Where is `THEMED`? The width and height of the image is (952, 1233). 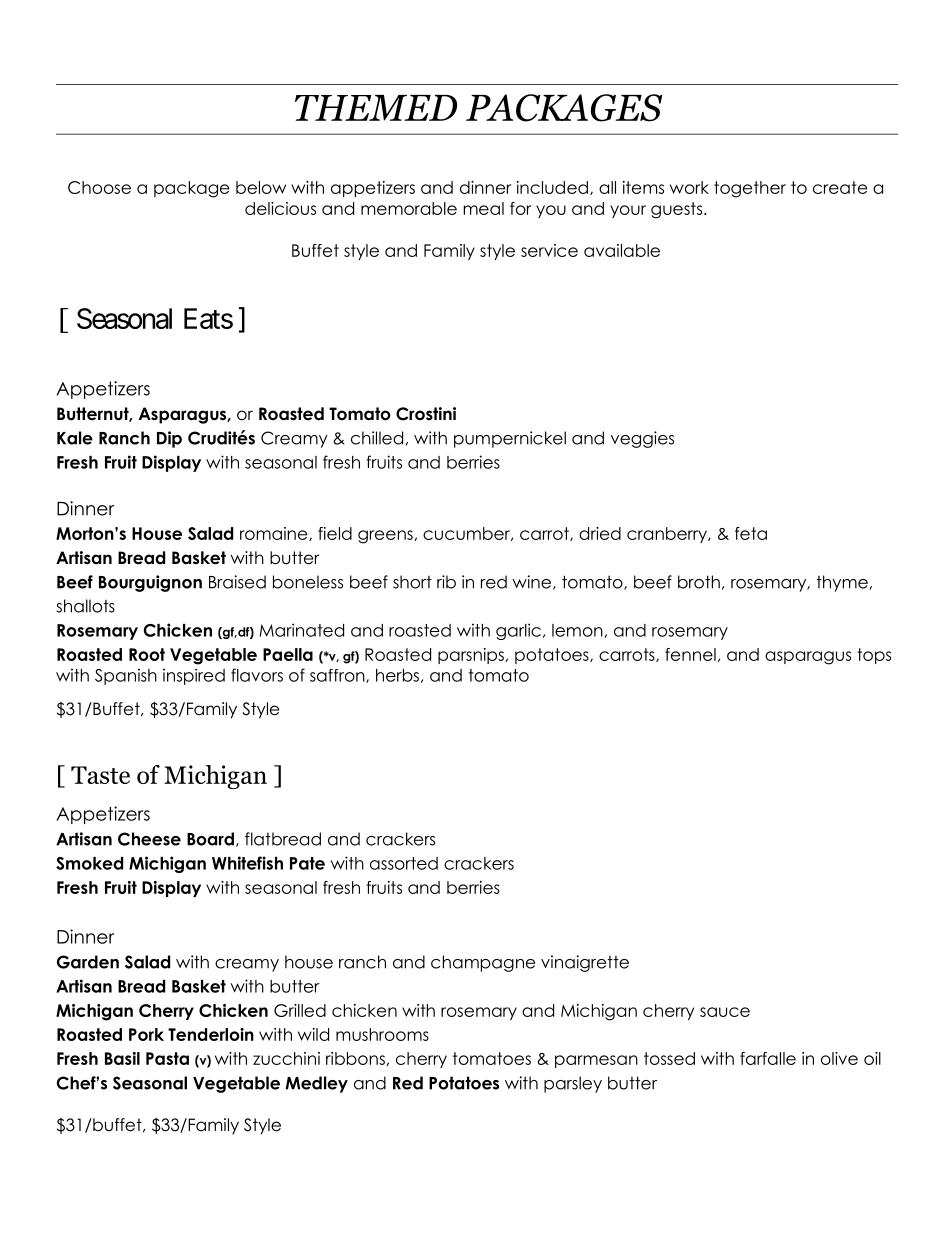 THEMED is located at coordinates (376, 108).
